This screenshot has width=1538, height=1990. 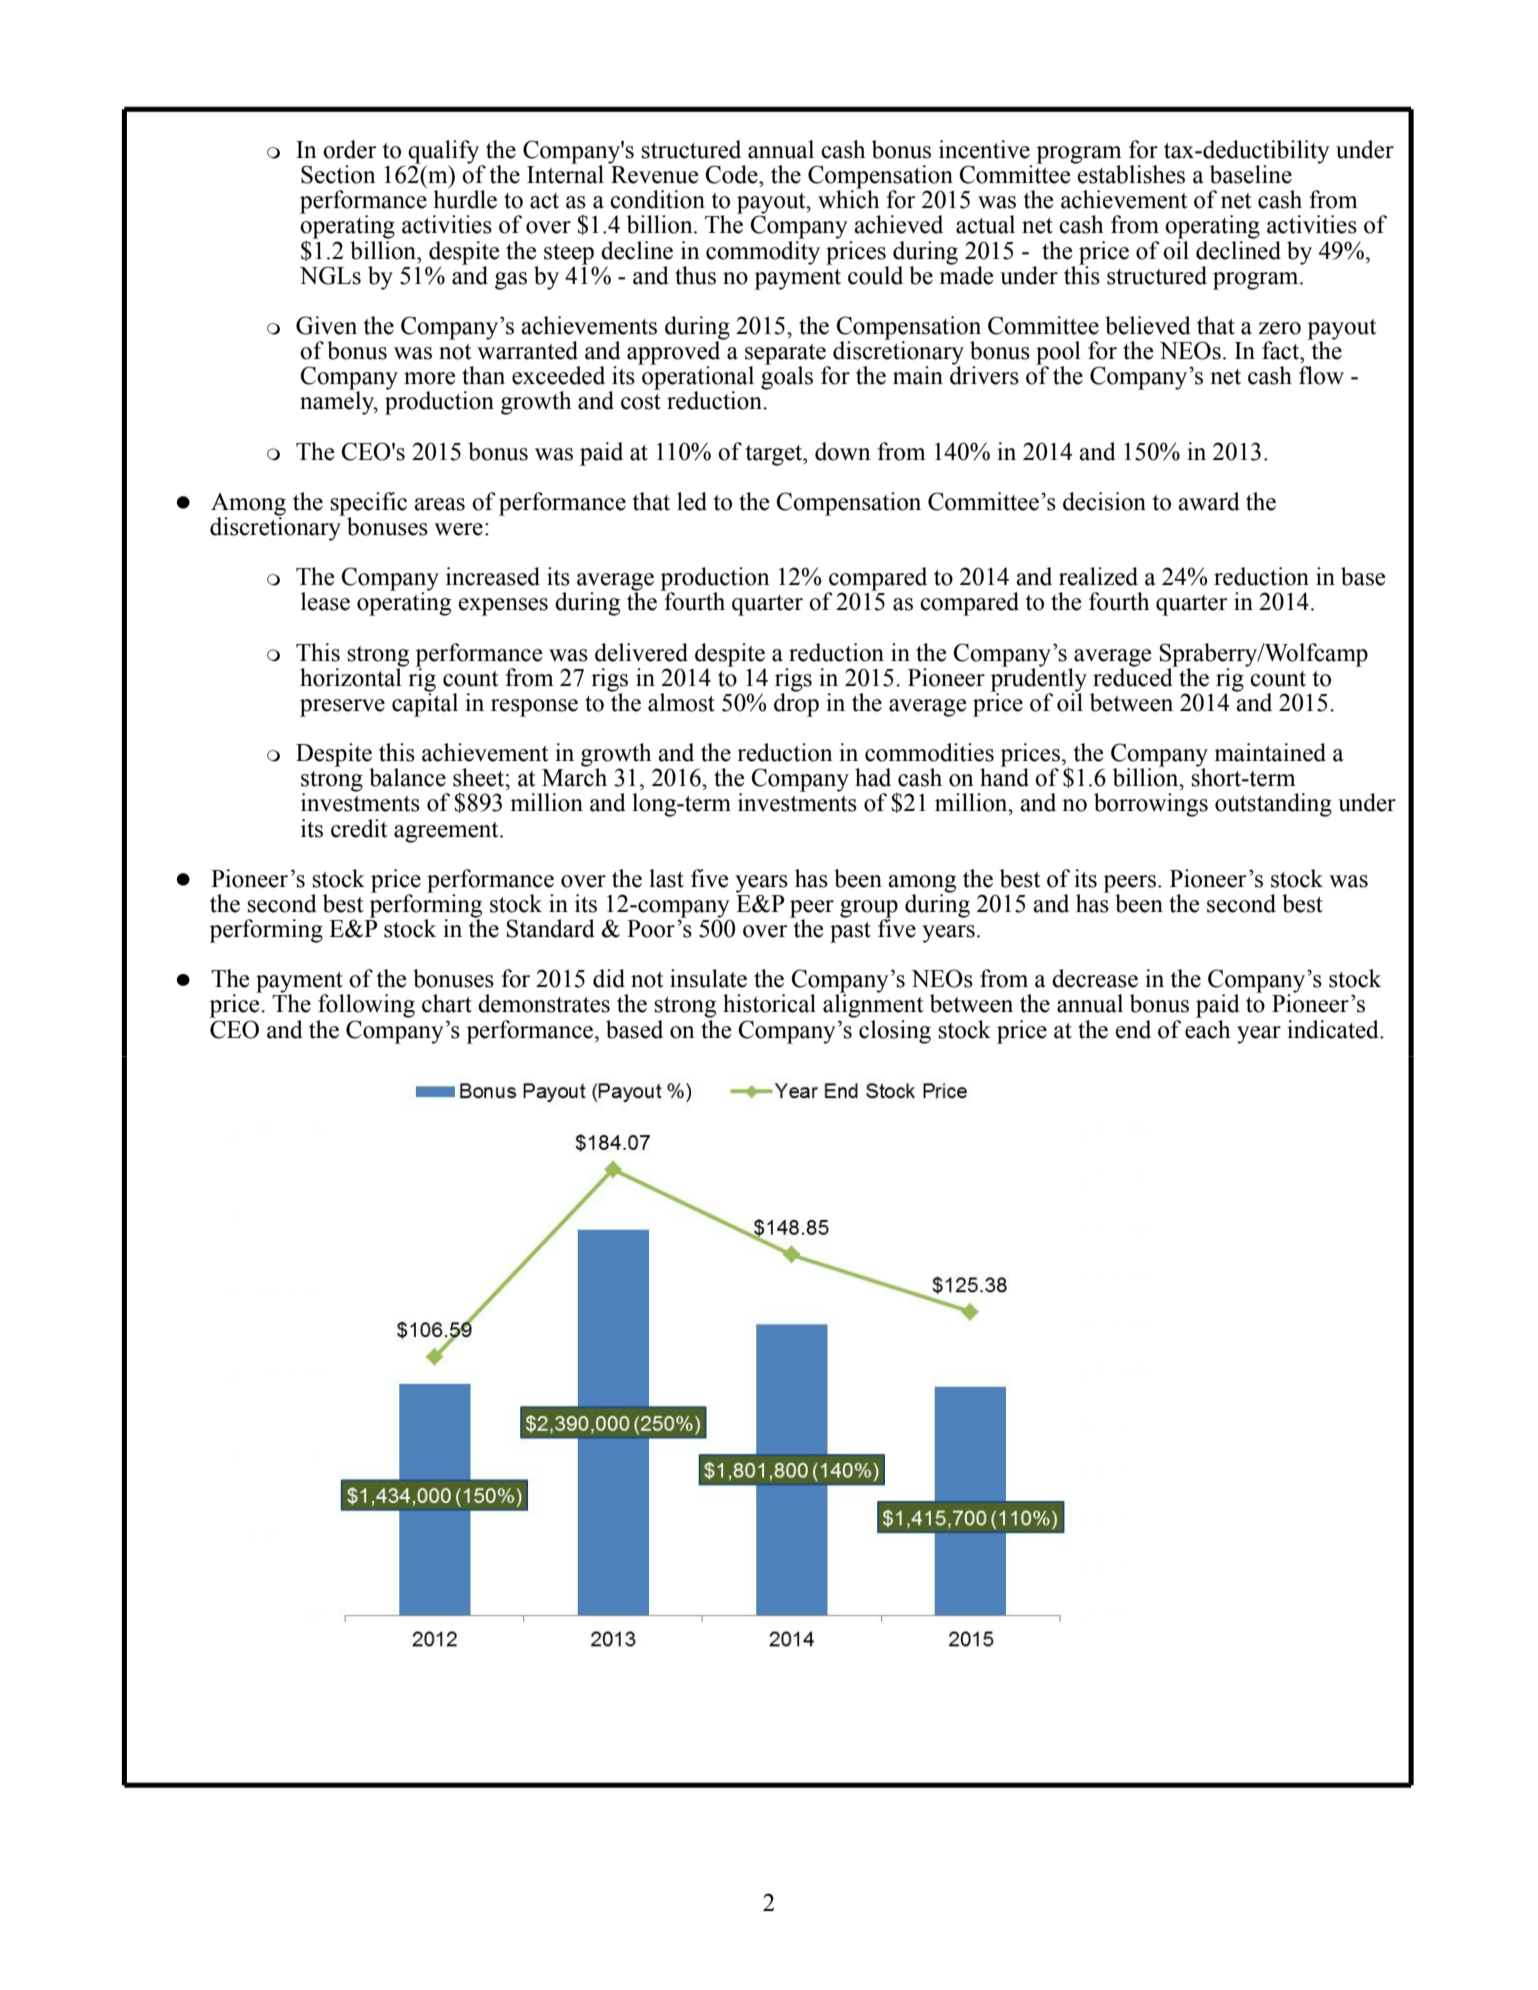 I want to click on increased, so click(x=493, y=576).
